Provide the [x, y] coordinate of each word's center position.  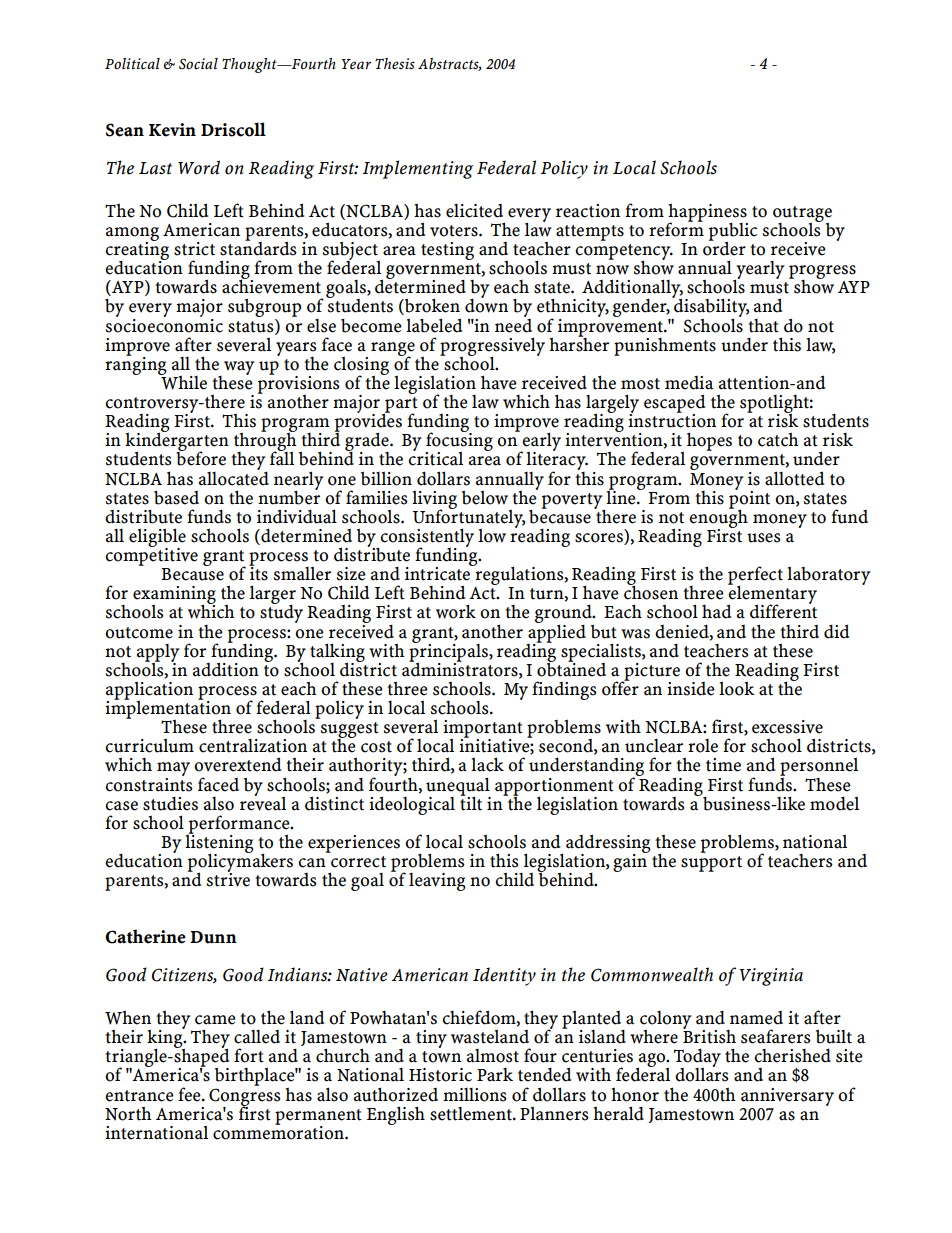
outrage [802, 215]
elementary [772, 595]
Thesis [395, 64]
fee [190, 1094]
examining [174, 596]
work [456, 611]
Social [198, 64]
